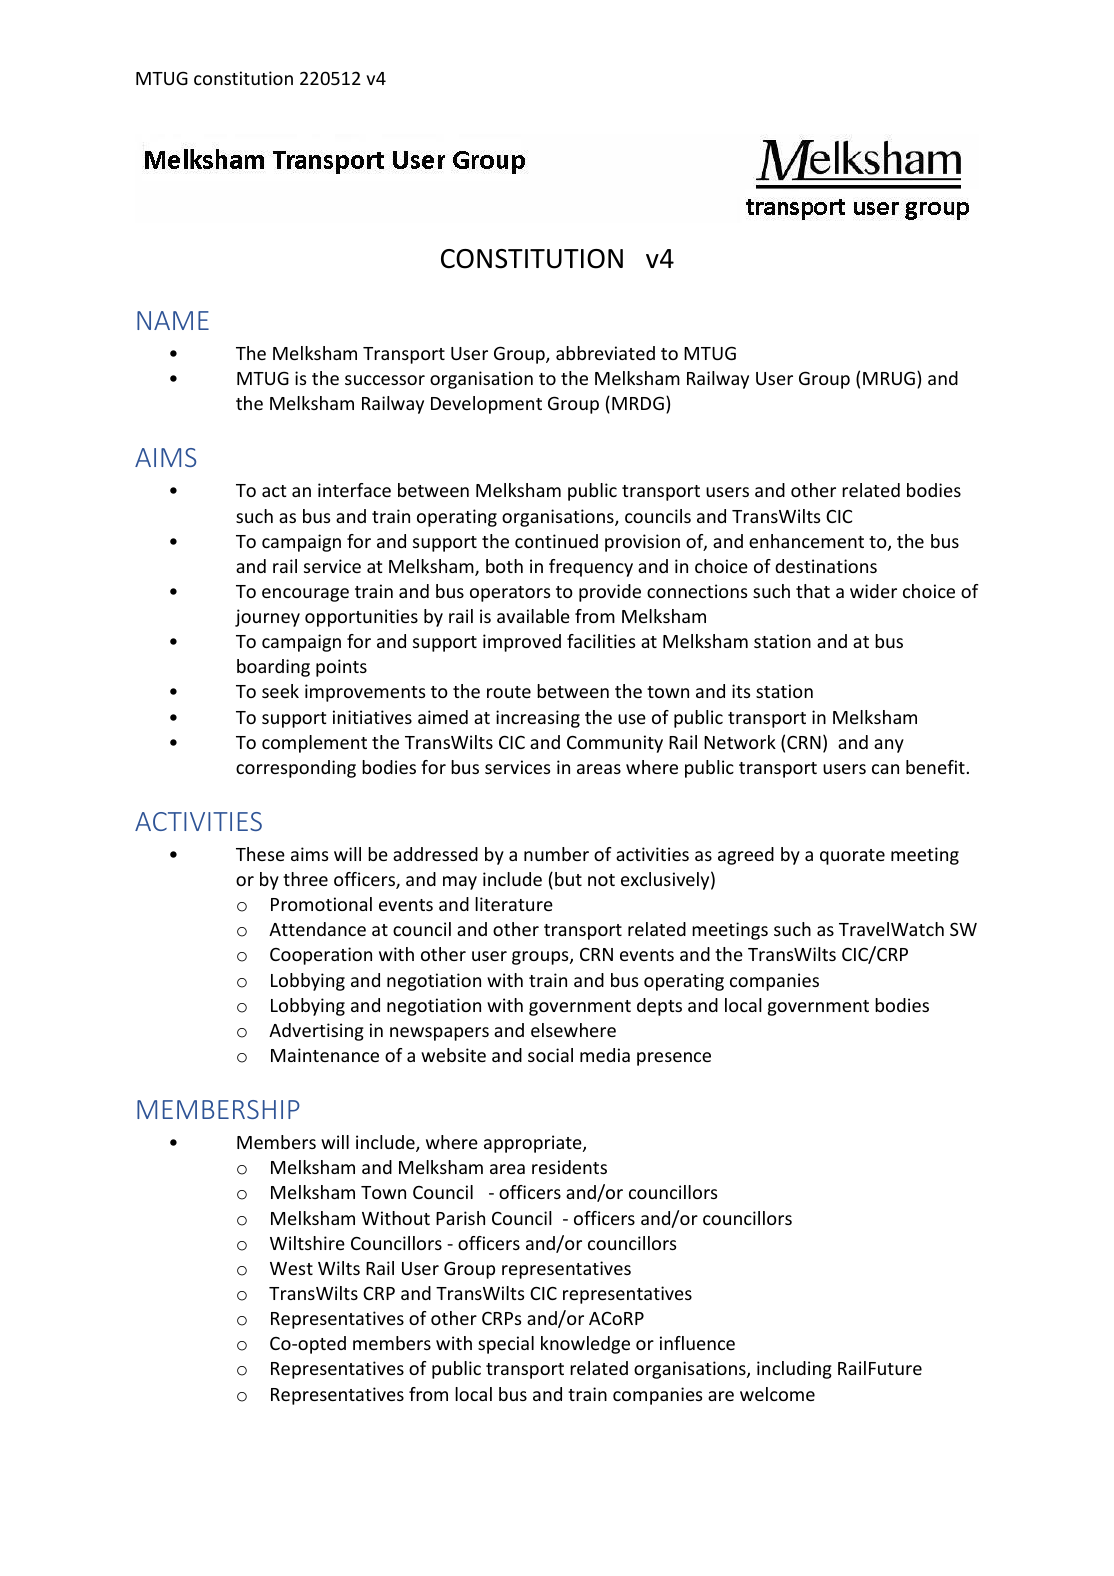 The width and height of the screenshot is (1114, 1576). Describe the element at coordinates (173, 320) in the screenshot. I see `NAME` at that location.
